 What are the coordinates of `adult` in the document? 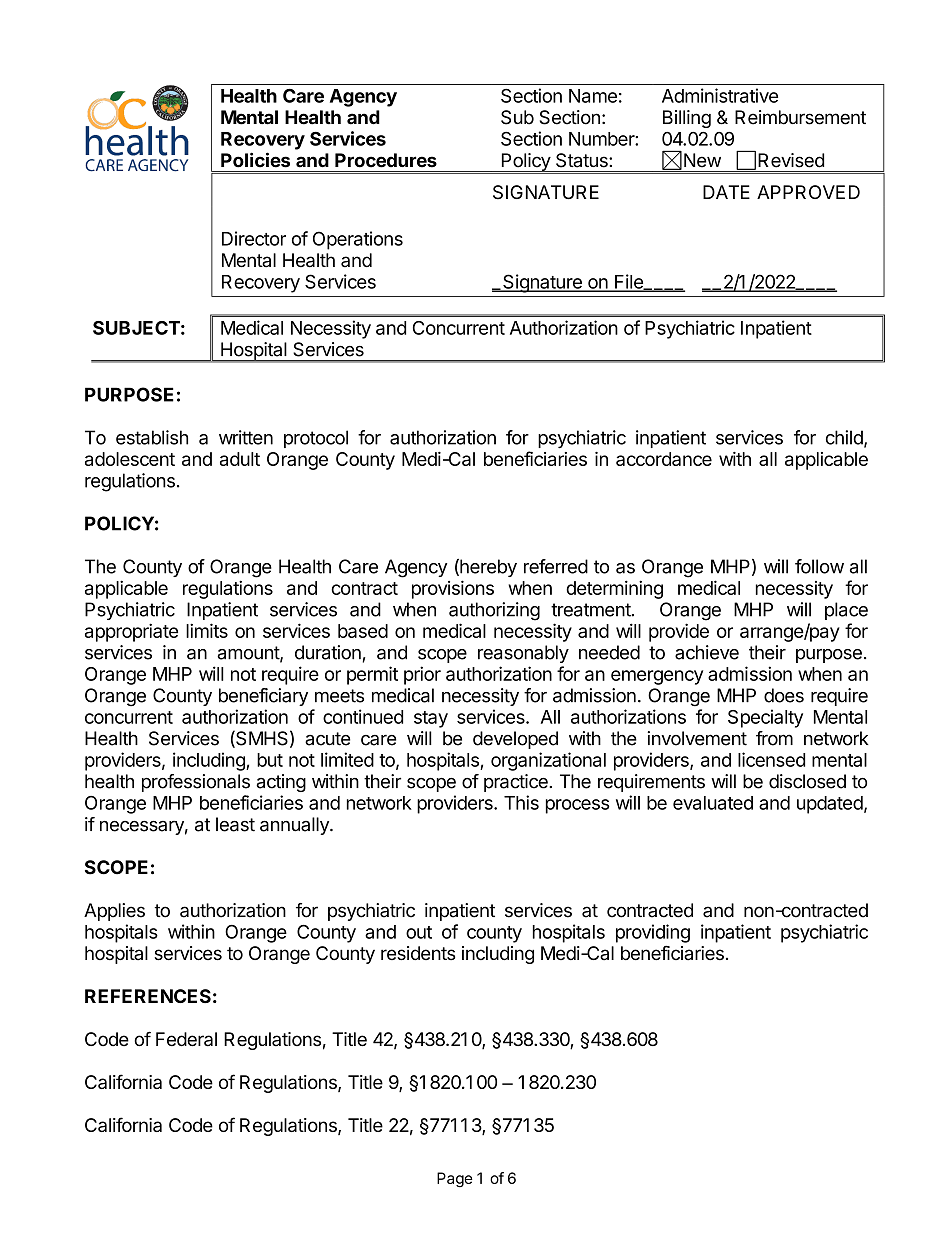 It's located at (240, 459).
